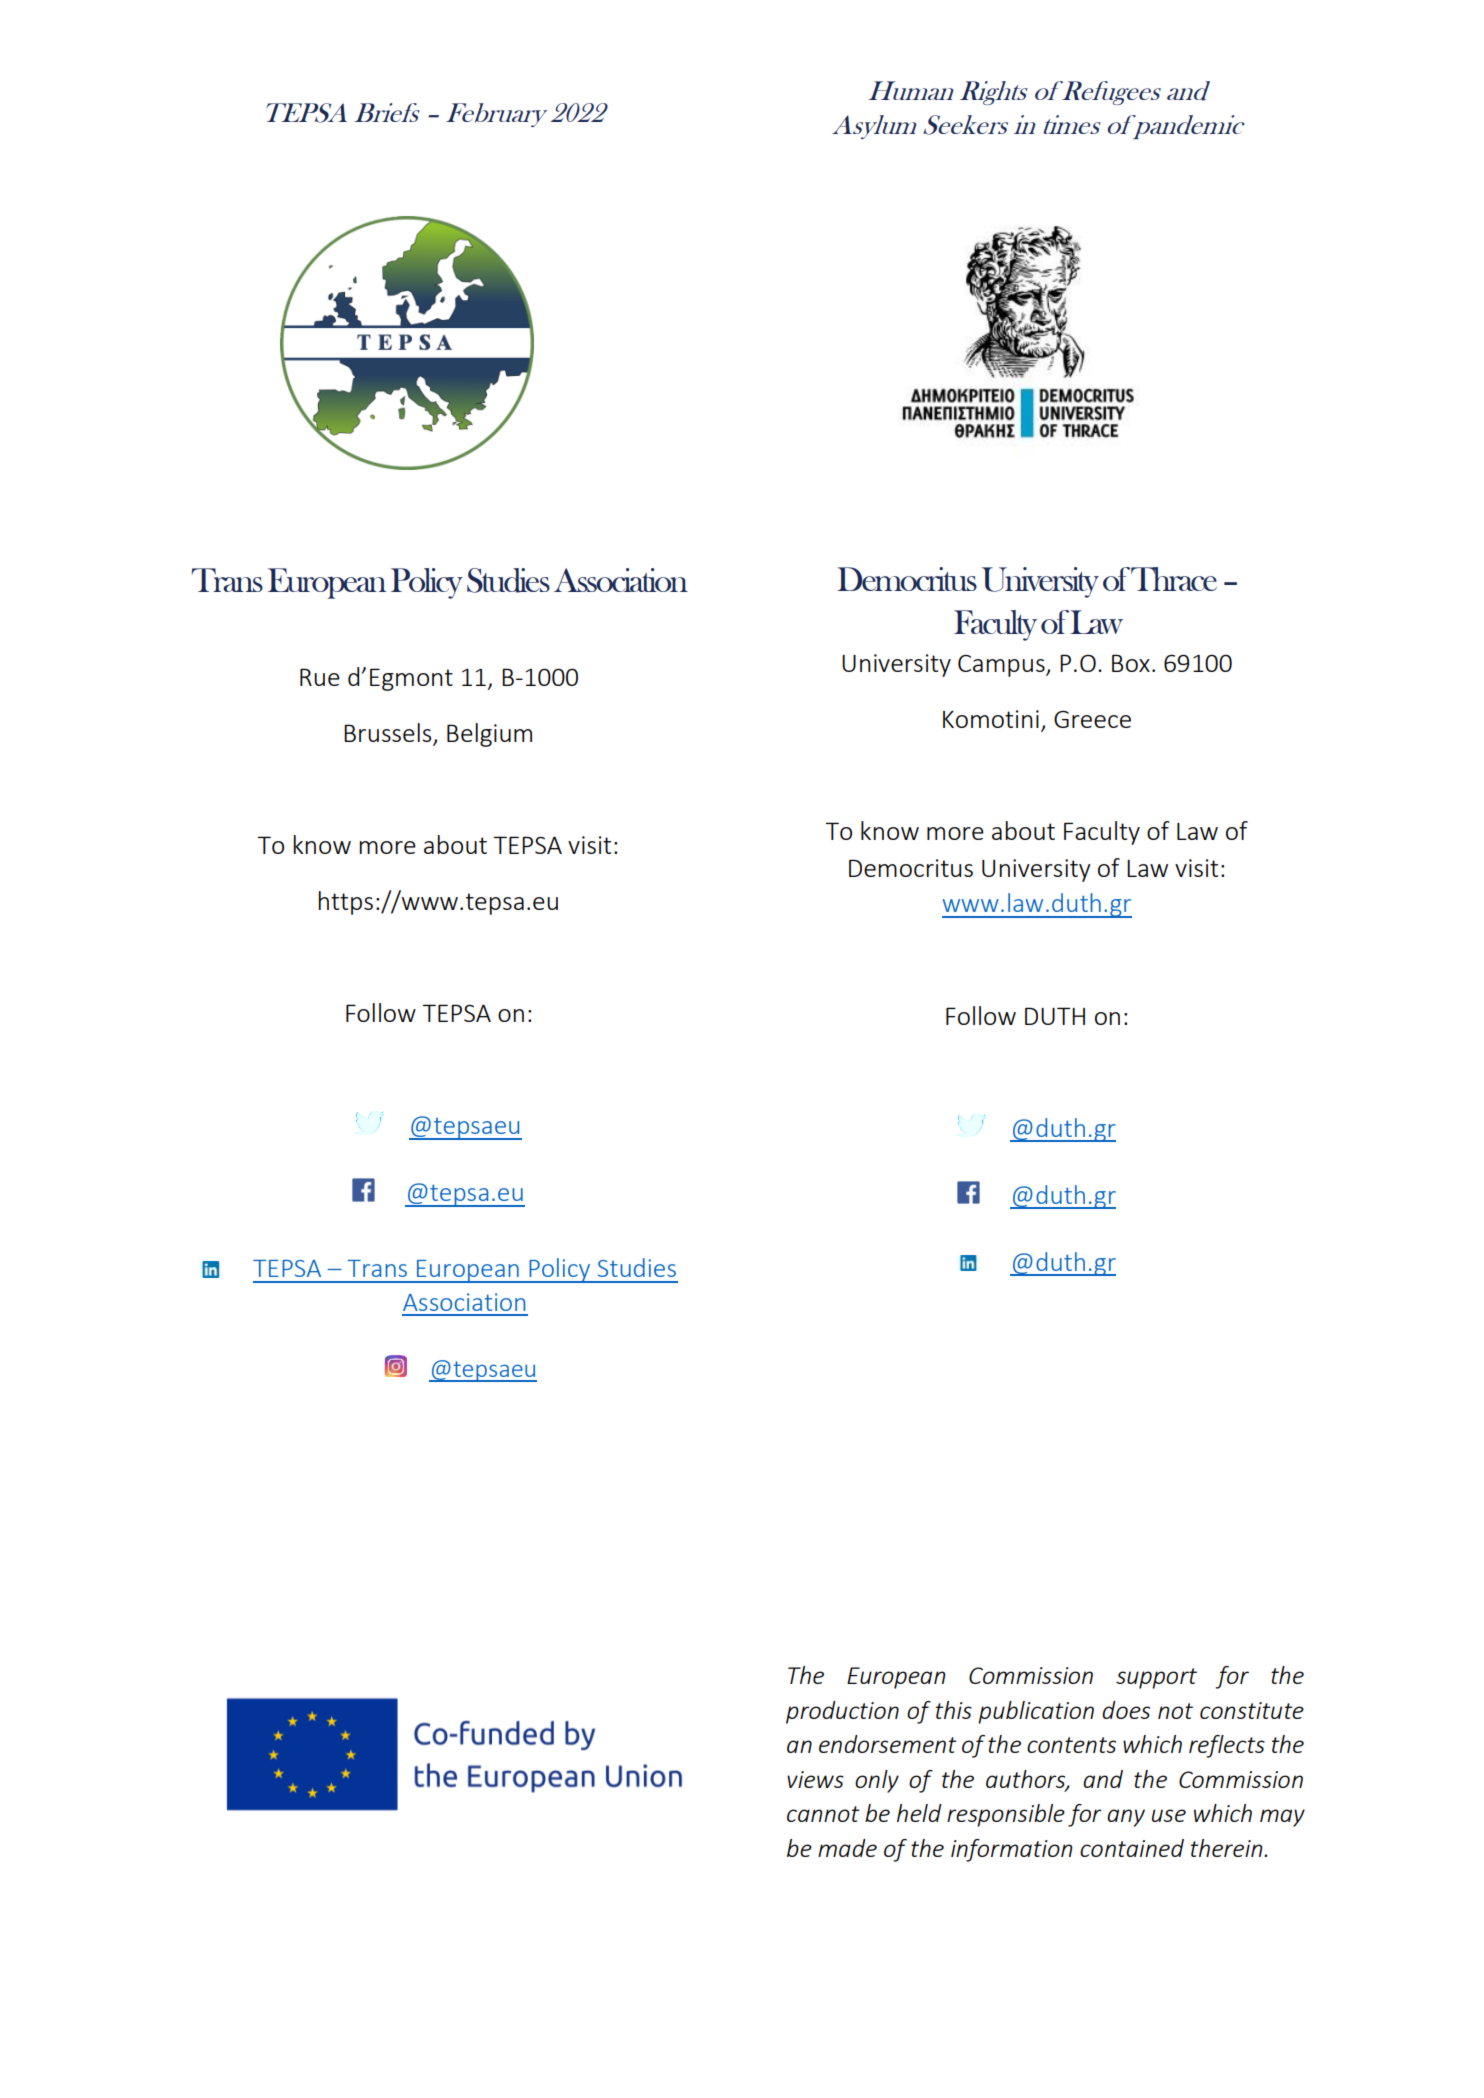 The width and height of the document is (1484, 2098). Describe the element at coordinates (1156, 1678) in the document. I see `support` at that location.
